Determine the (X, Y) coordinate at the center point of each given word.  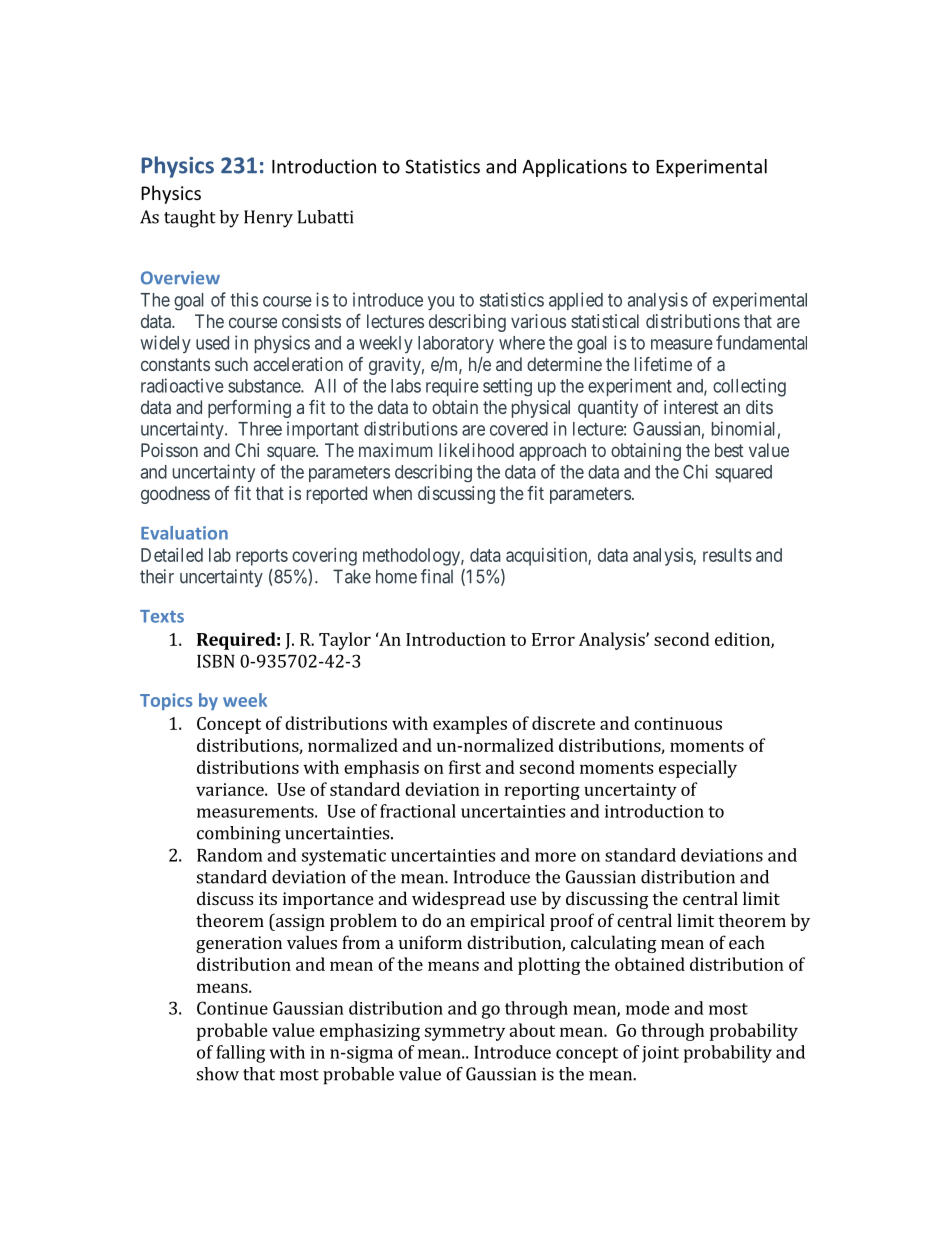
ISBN (216, 661)
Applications (574, 168)
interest (691, 407)
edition (743, 640)
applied (576, 301)
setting (507, 387)
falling (240, 1054)
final (437, 576)
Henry (268, 219)
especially (698, 769)
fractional (418, 811)
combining (239, 835)
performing (249, 409)
